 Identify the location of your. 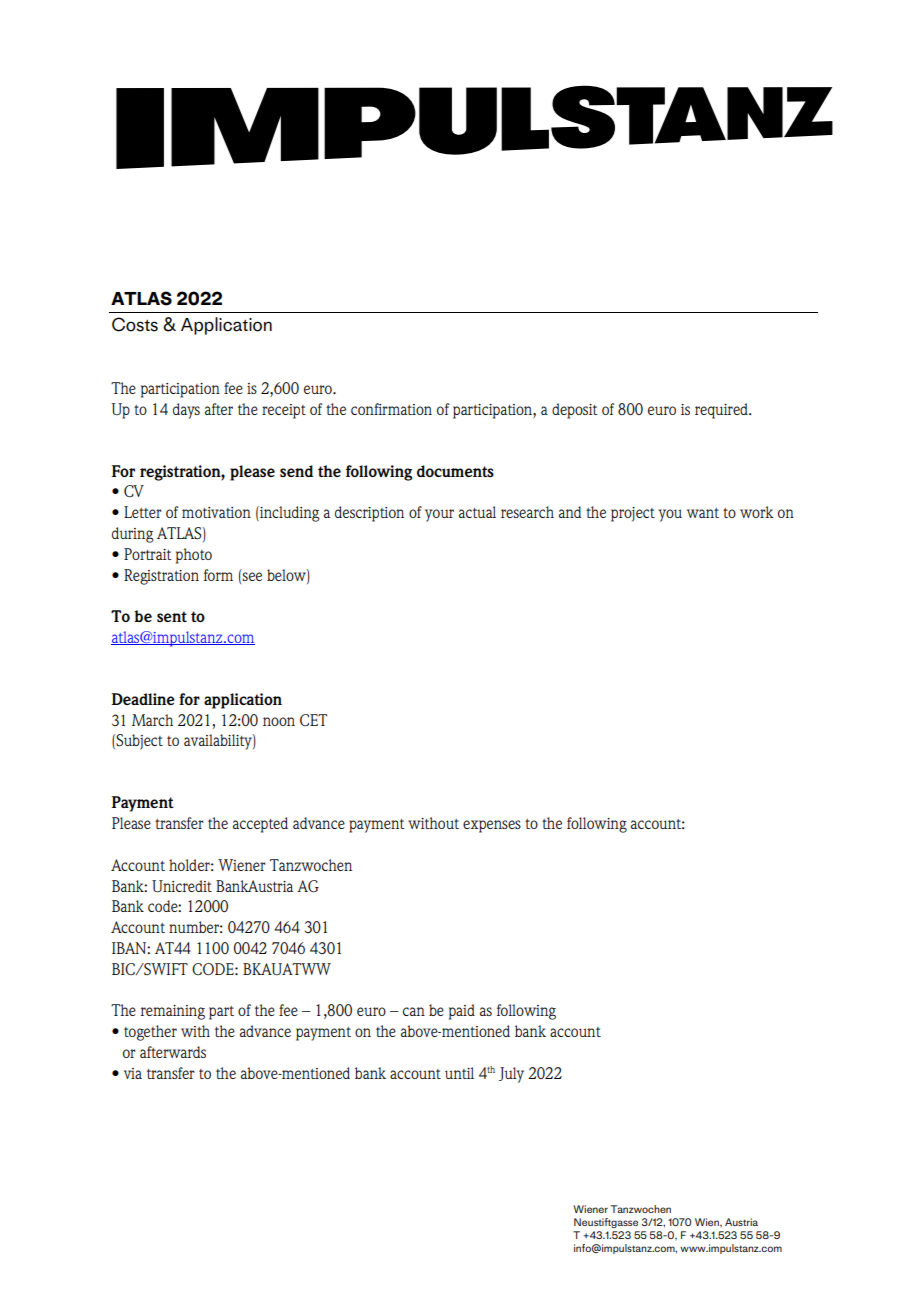
(439, 515).
